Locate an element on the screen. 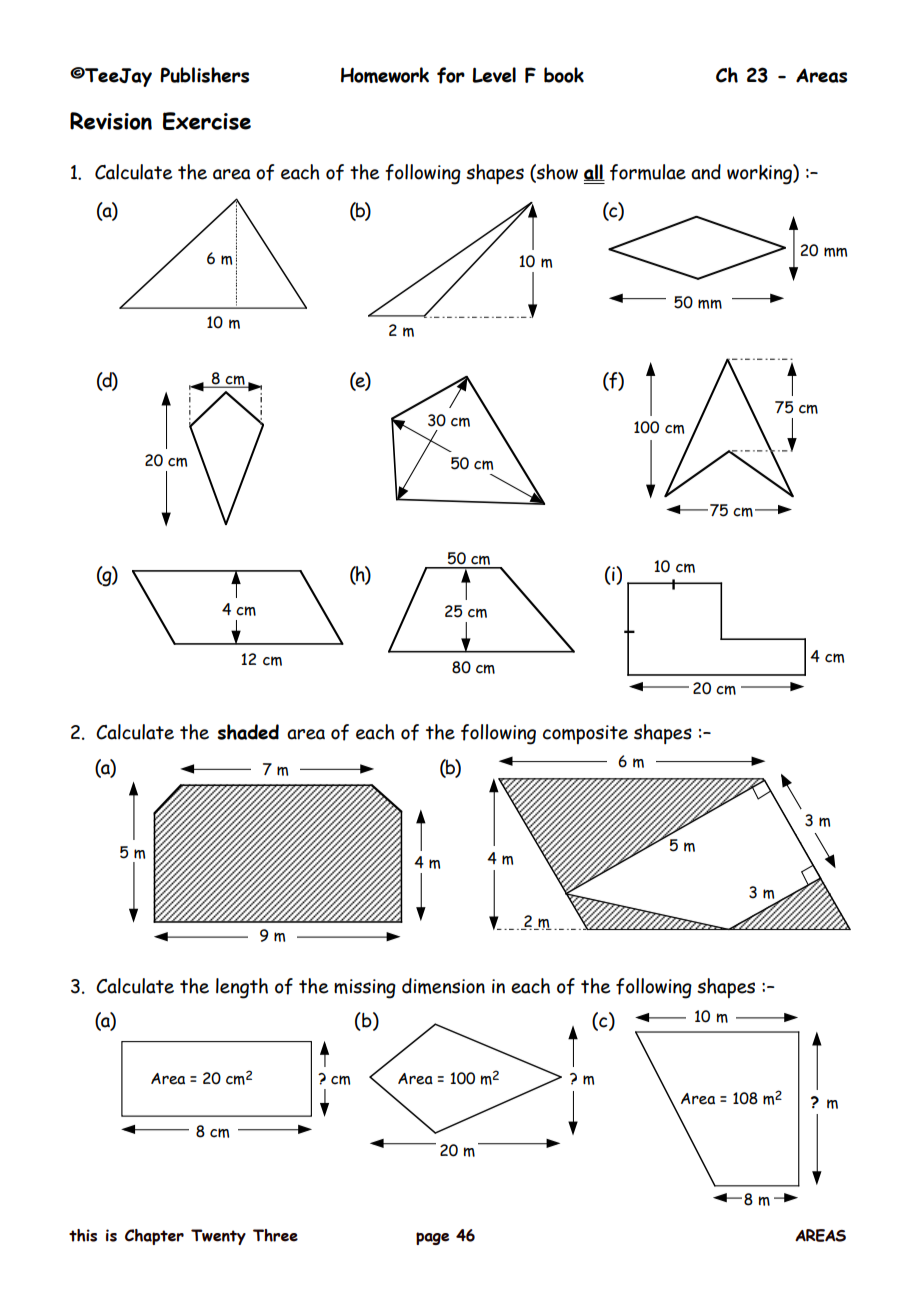  dimension is located at coordinates (443, 986).
